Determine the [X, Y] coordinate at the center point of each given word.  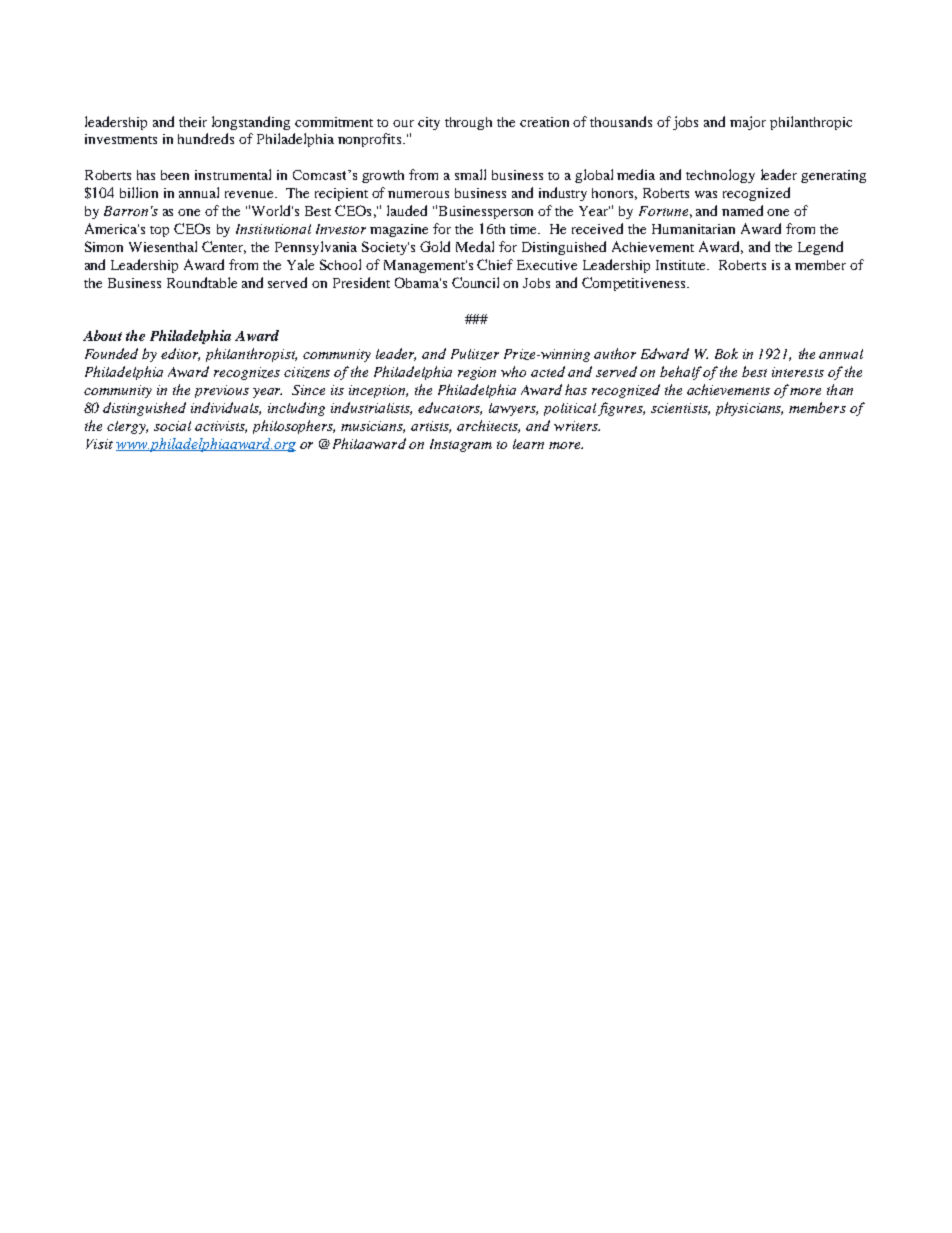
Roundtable [202, 282]
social [172, 426]
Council [475, 282]
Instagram [461, 445]
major [748, 123]
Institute [682, 265]
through [468, 123]
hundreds [206, 138]
